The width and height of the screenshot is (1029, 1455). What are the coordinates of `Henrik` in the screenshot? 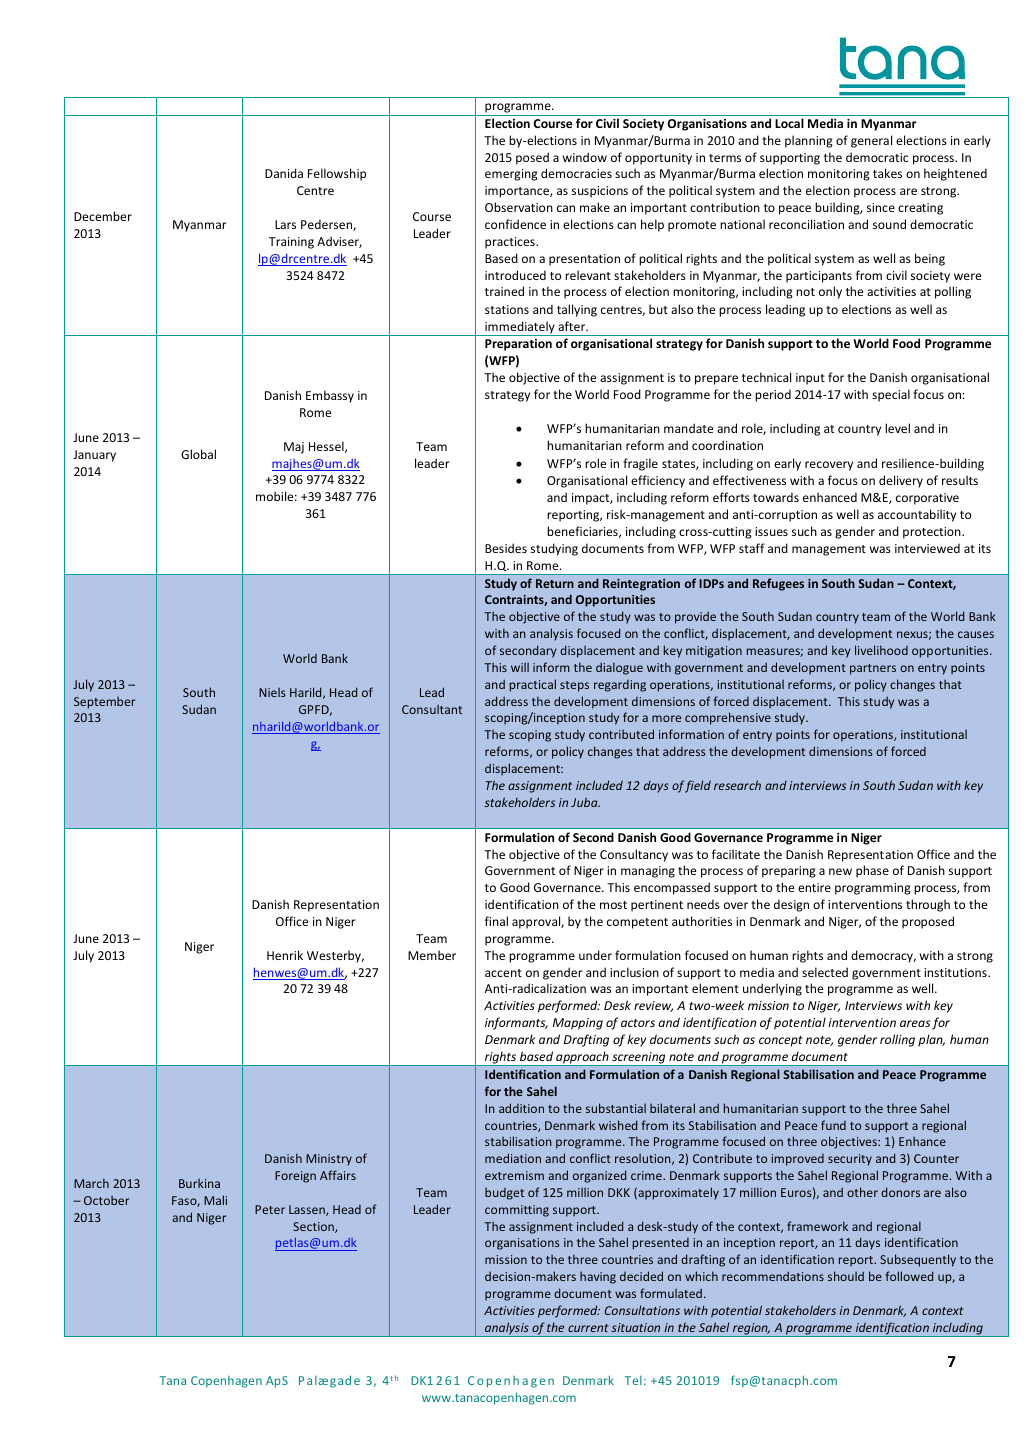 It's located at (285, 955).
